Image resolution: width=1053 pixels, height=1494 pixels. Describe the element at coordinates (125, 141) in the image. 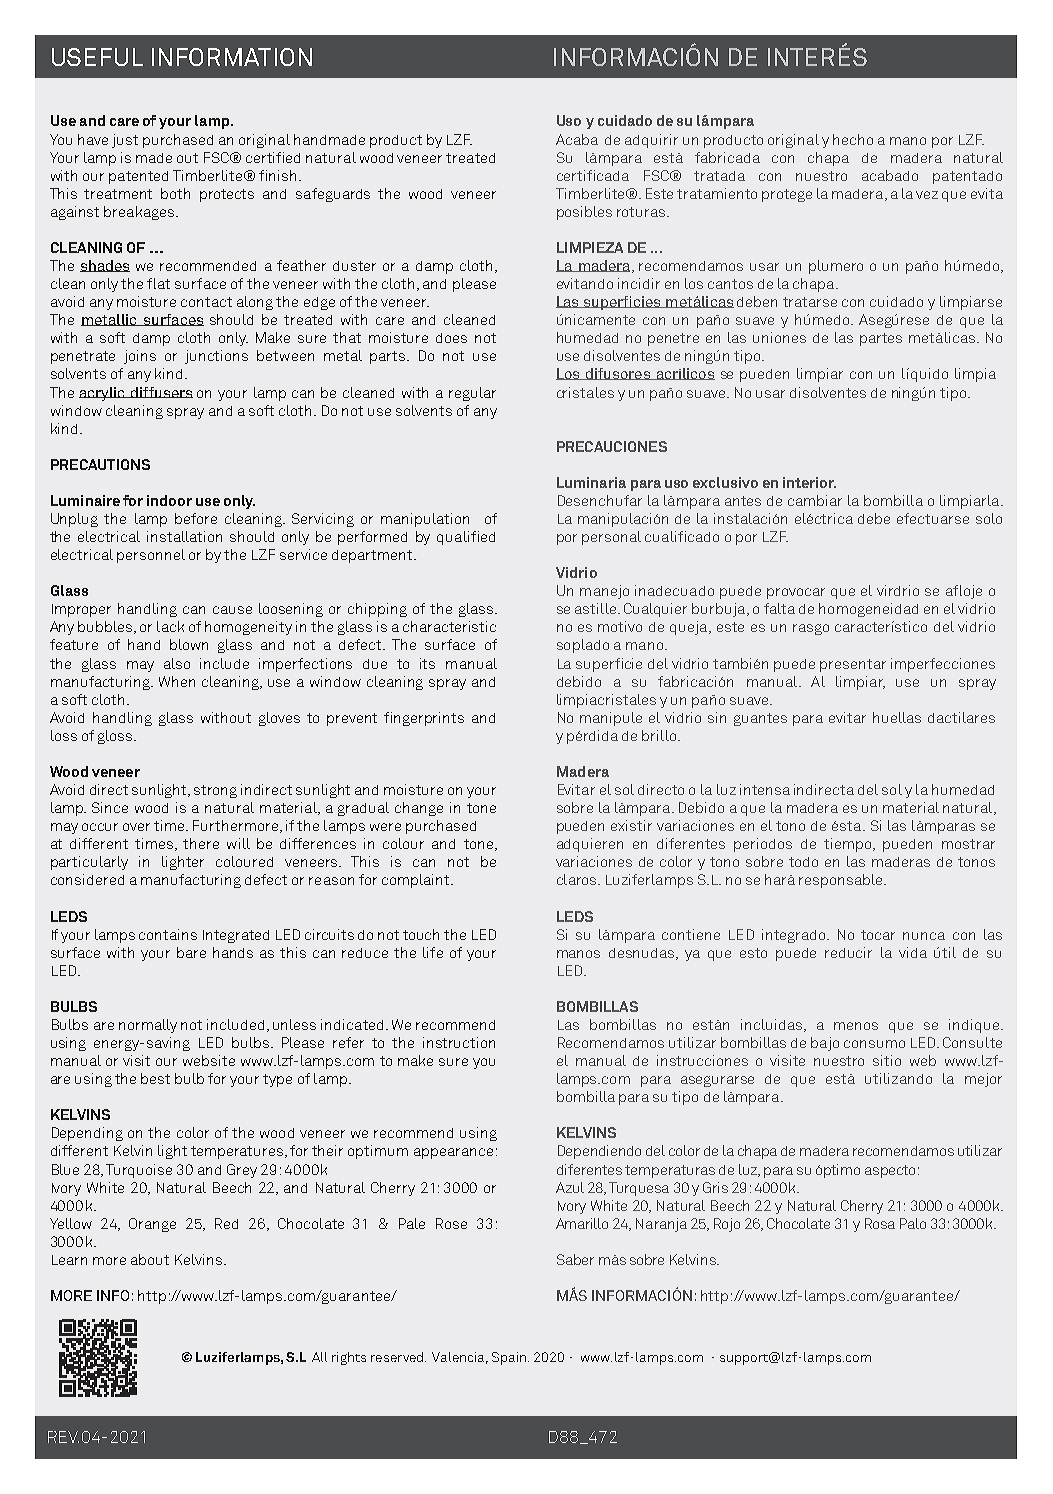

I see `just` at that location.
